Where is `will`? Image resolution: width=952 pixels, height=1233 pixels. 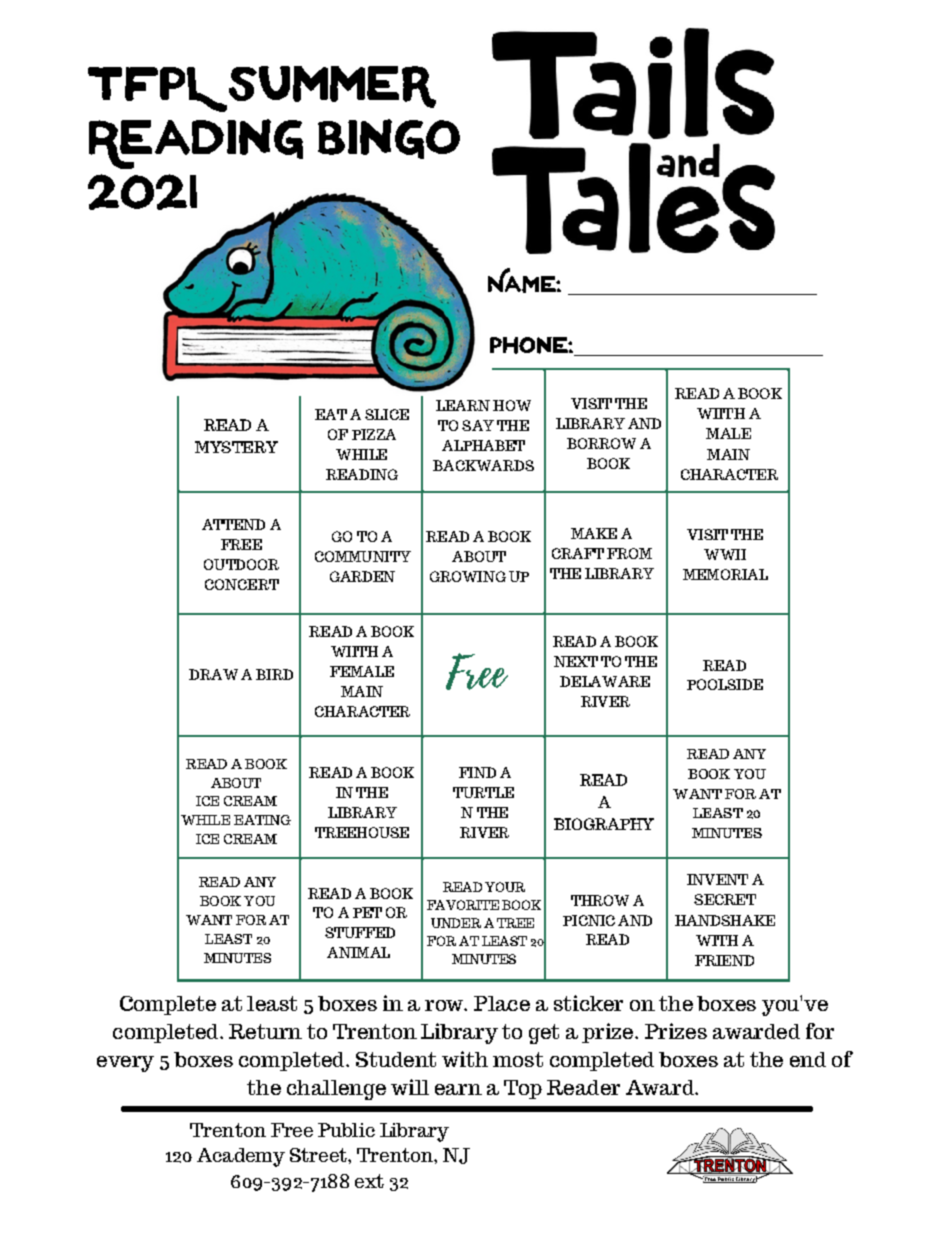
will is located at coordinates (410, 1087).
